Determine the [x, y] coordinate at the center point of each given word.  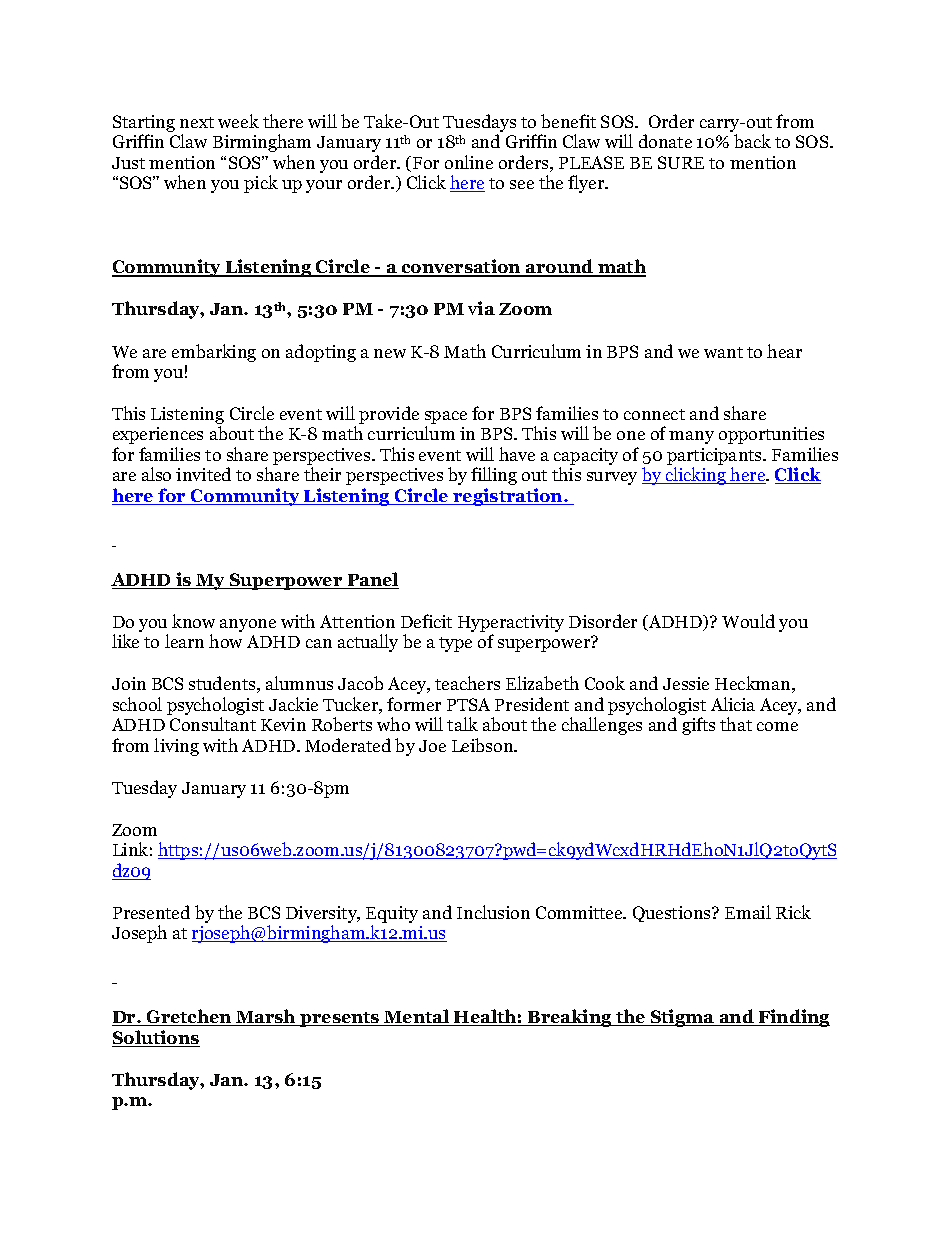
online [469, 162]
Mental [417, 1017]
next [197, 122]
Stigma [682, 1018]
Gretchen [189, 1017]
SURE [681, 162]
